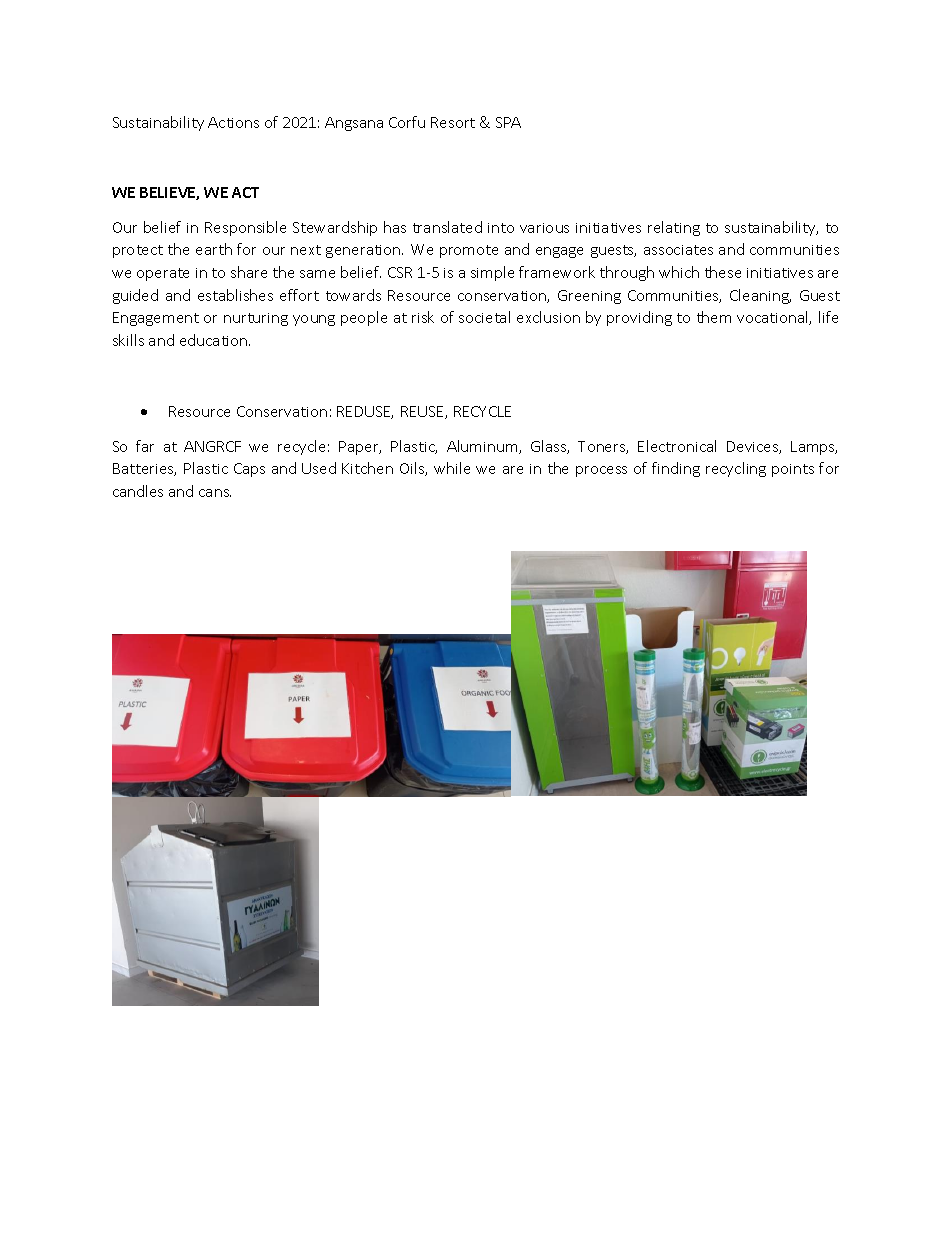 Image resolution: width=952 pixels, height=1233 pixels. Describe the element at coordinates (145, 446) in the screenshot. I see `far` at that location.
